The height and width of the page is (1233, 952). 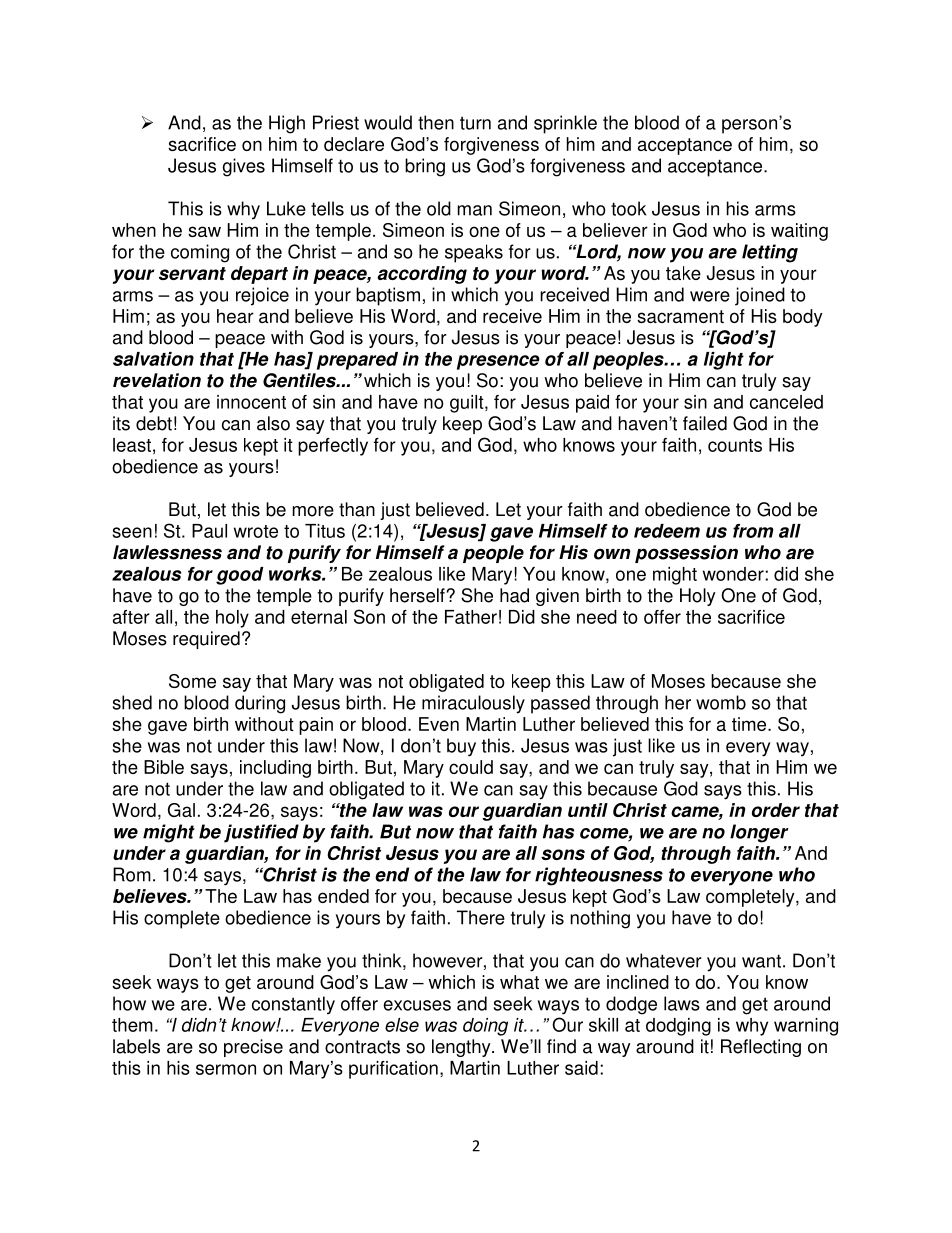 I want to click on presence, so click(x=498, y=362).
